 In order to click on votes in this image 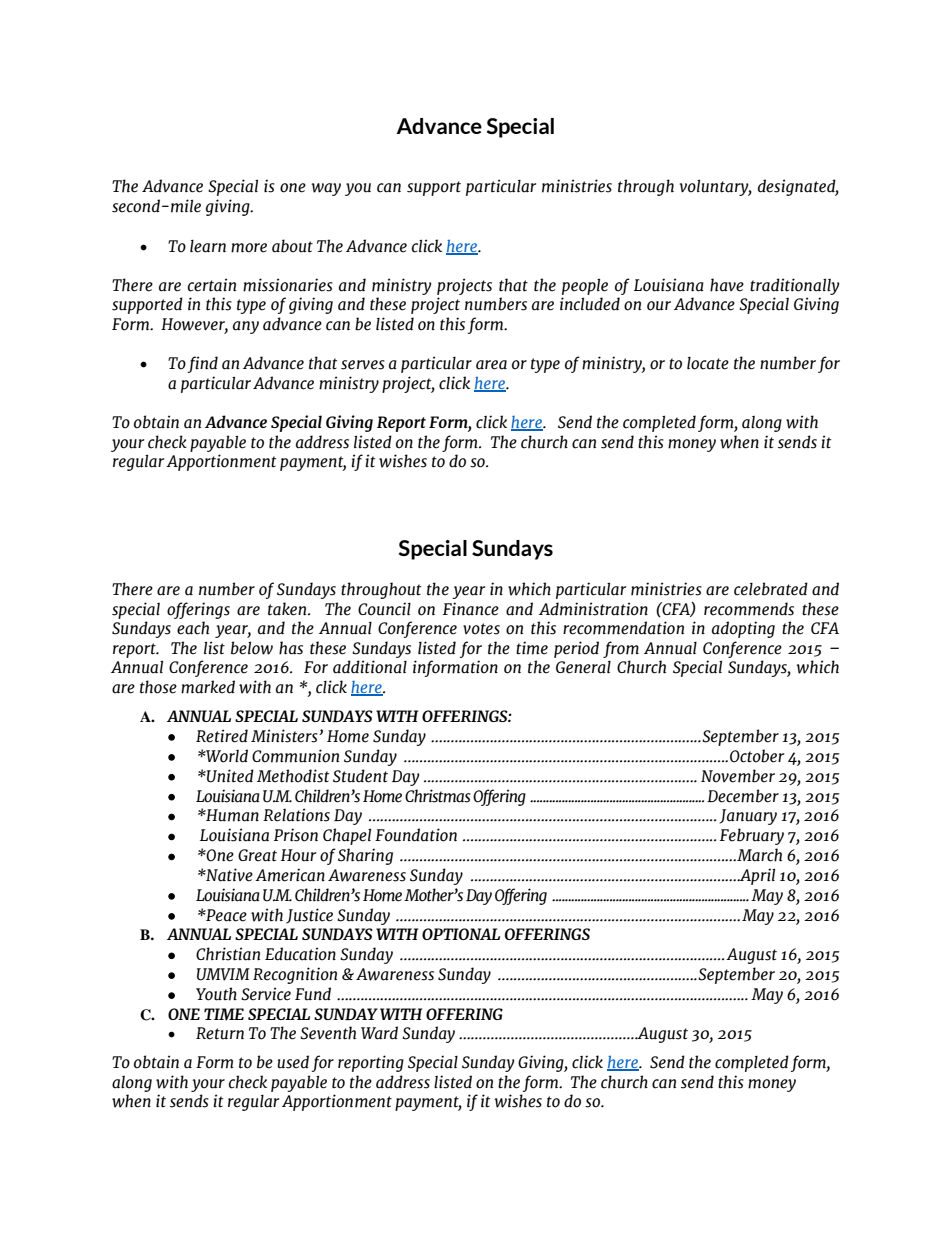, I will do `click(481, 629)`.
